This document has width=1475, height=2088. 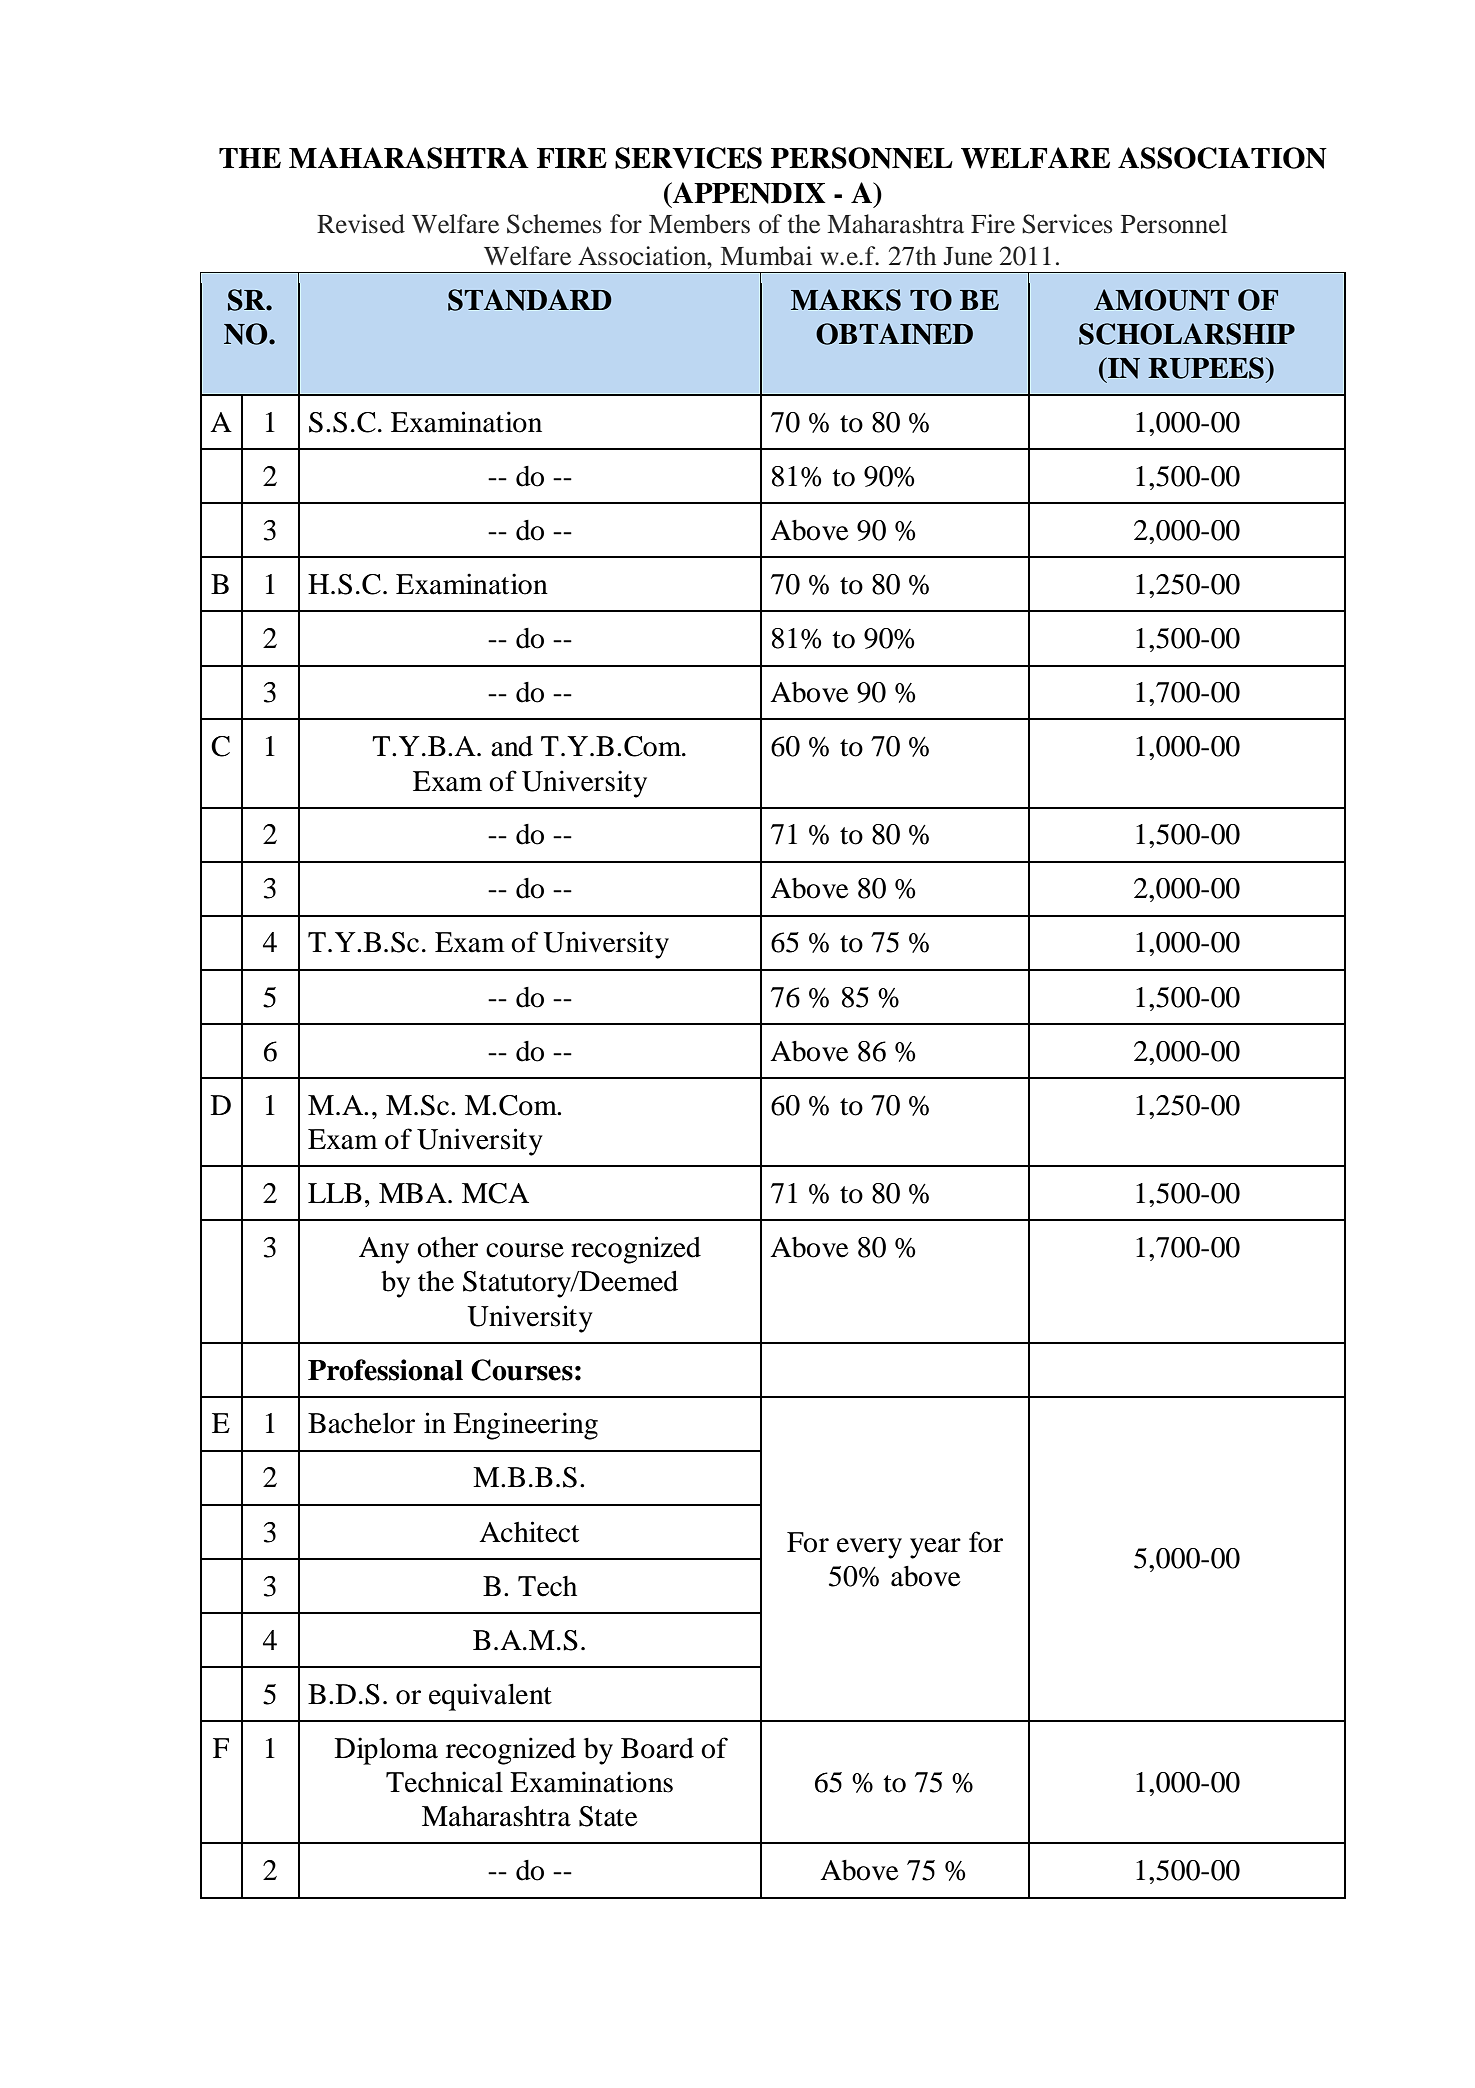 I want to click on SCHOLARSHIP, so click(x=1187, y=334).
